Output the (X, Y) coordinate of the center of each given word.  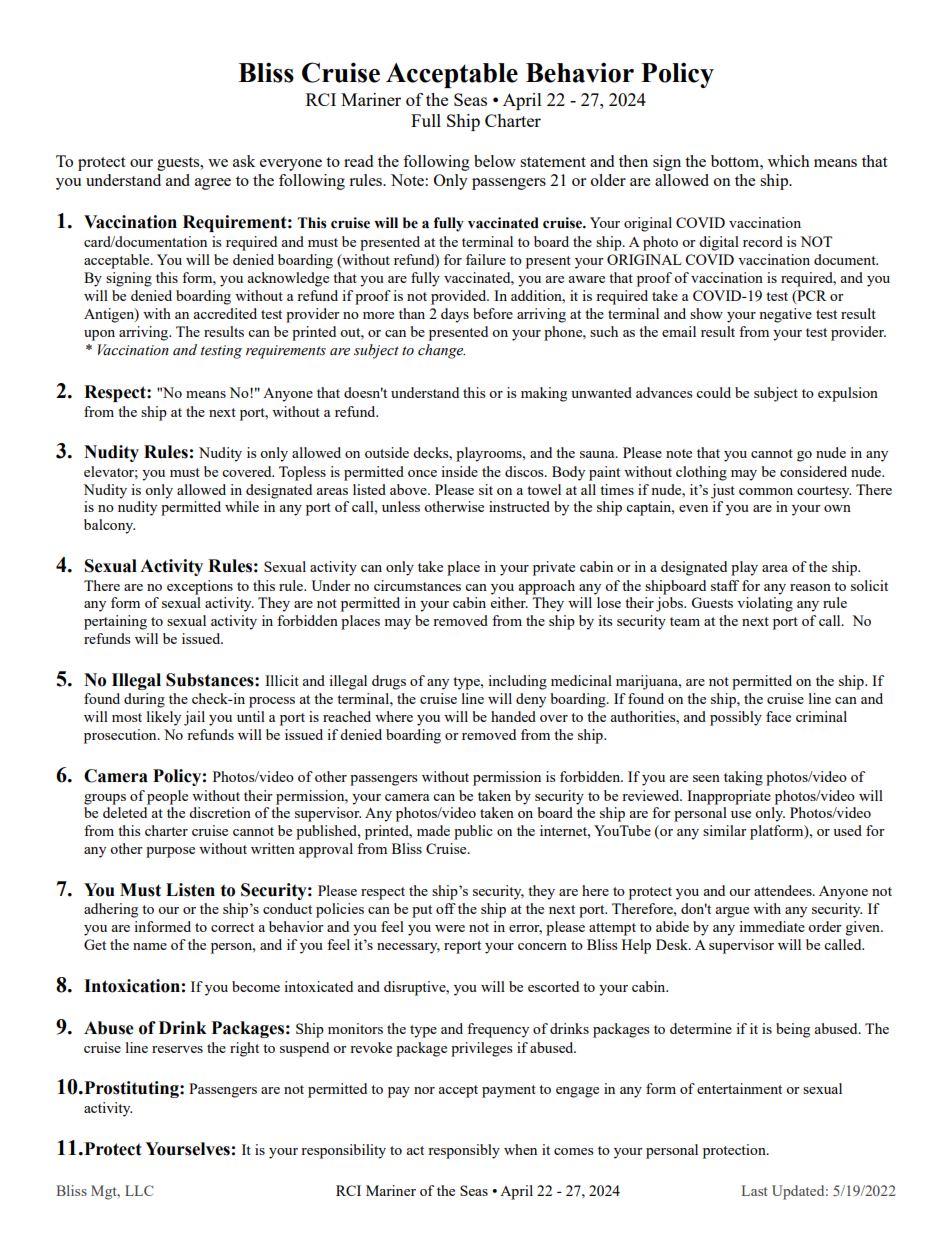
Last (754, 1190)
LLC (139, 1190)
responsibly (464, 1151)
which (789, 161)
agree (213, 184)
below (495, 161)
